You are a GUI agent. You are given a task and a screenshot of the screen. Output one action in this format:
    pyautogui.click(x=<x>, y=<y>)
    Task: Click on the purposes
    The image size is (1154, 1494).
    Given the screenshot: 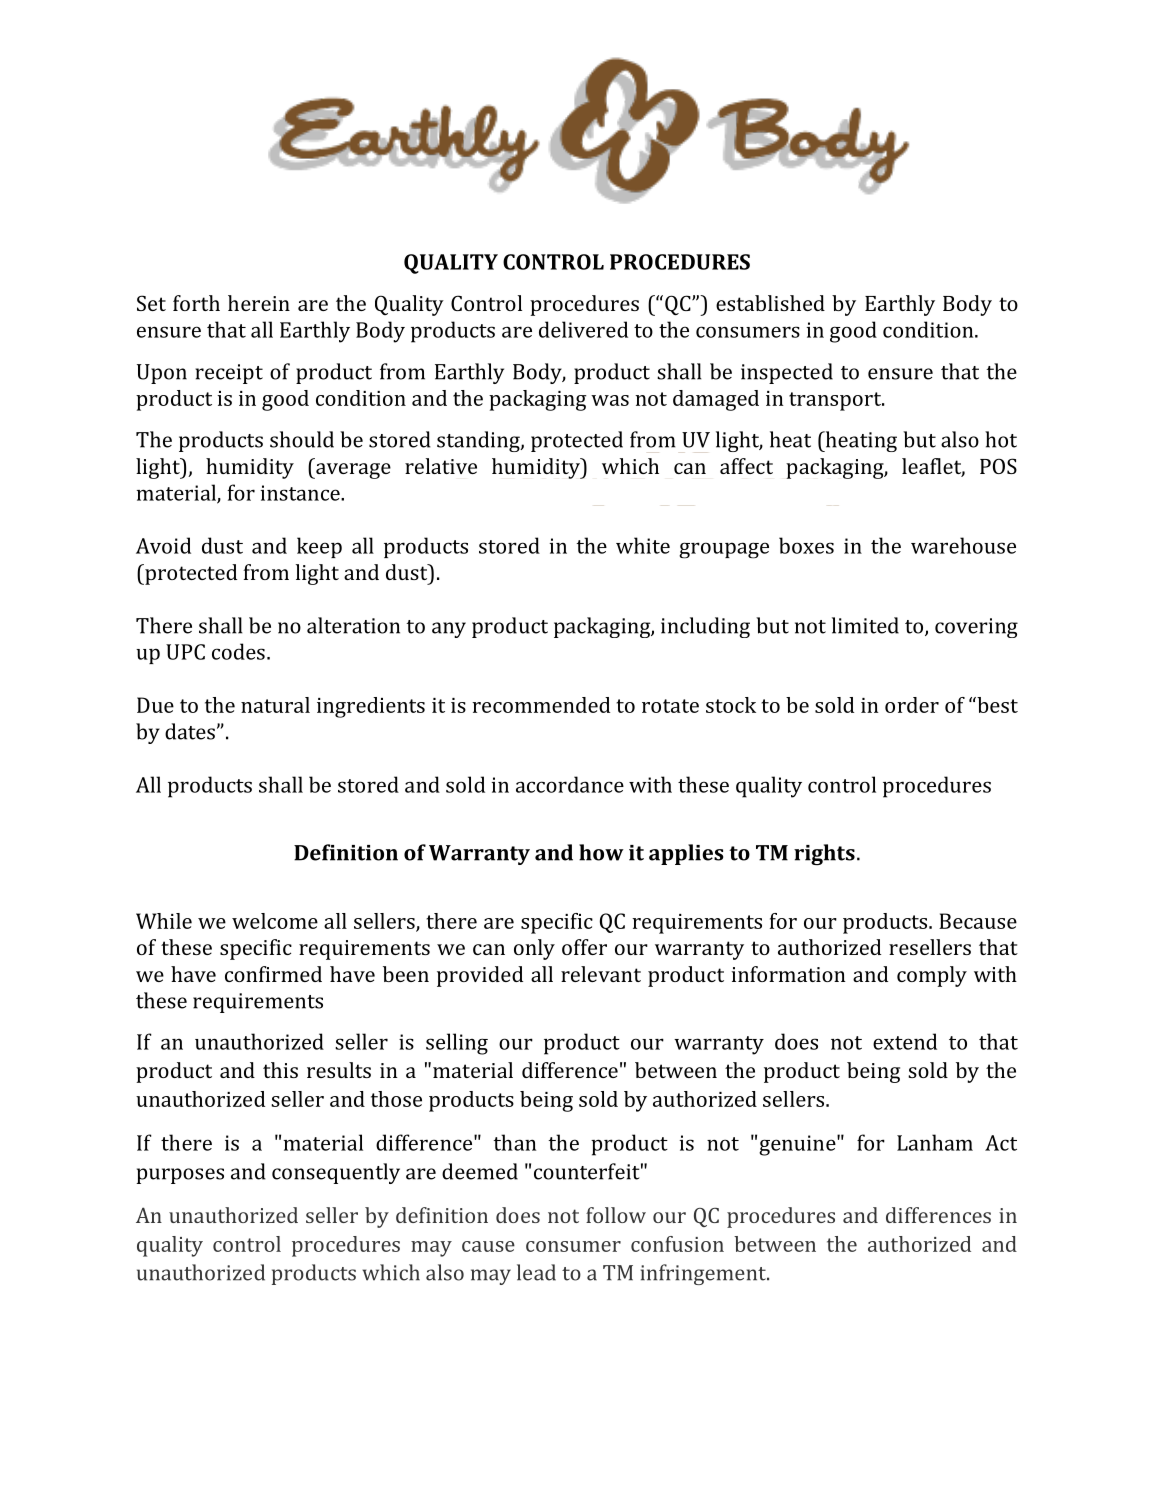 What is the action you would take?
    pyautogui.click(x=180, y=1176)
